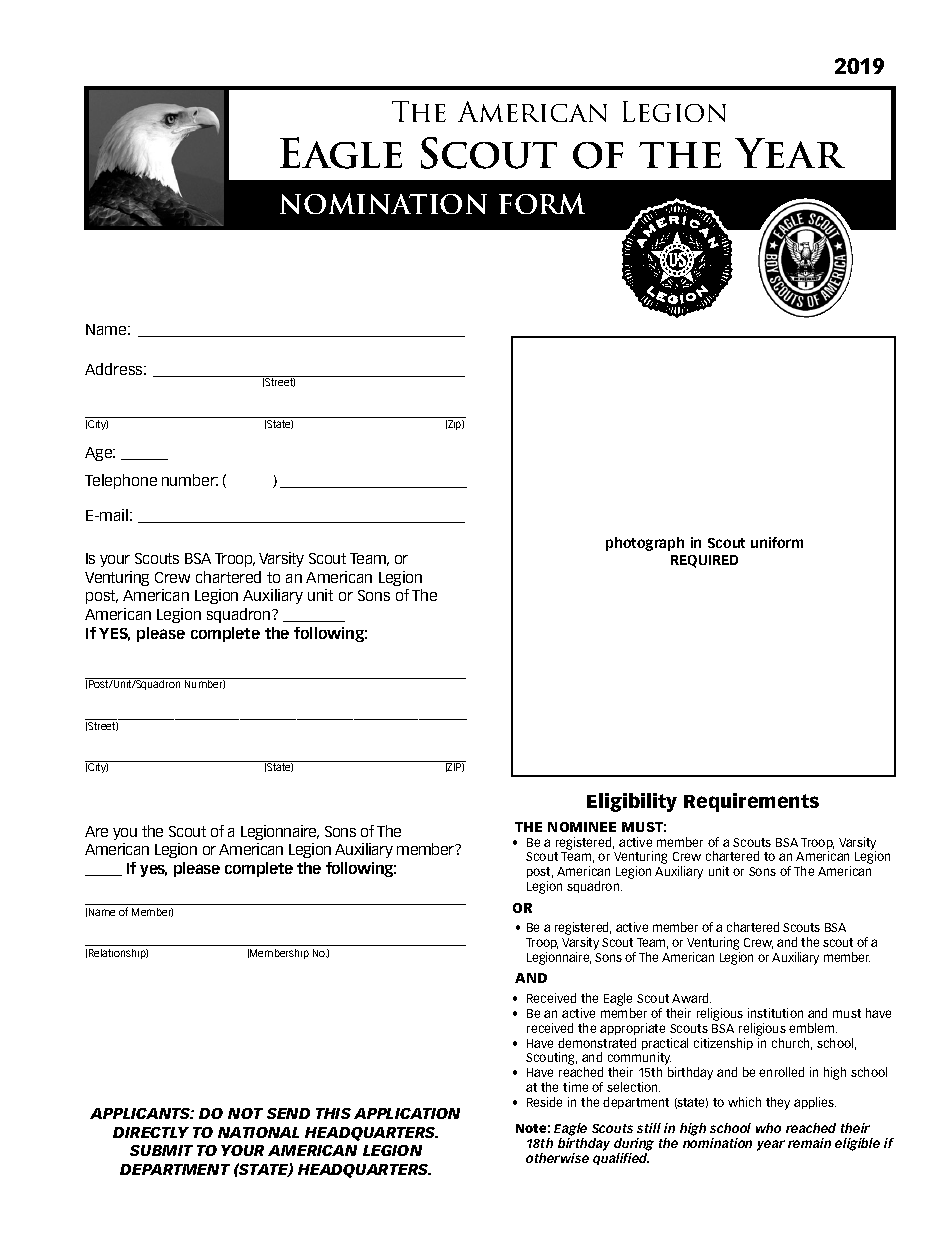 This screenshot has width=952, height=1233. I want to click on photograph, so click(645, 544).
